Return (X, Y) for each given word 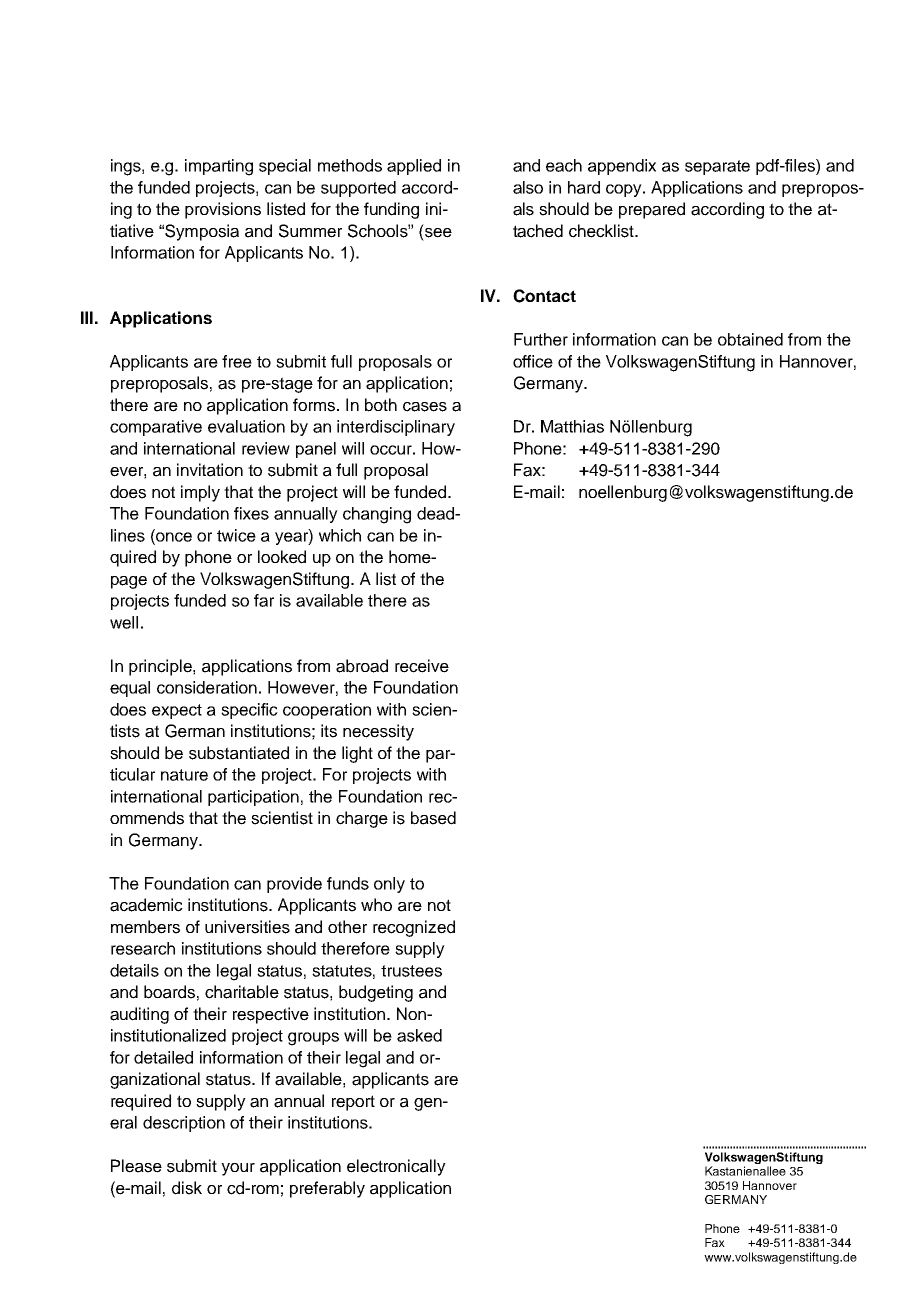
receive (422, 666)
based (433, 818)
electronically (396, 1167)
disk (187, 1188)
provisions (223, 210)
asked (419, 1035)
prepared (652, 210)
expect (177, 711)
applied (414, 167)
